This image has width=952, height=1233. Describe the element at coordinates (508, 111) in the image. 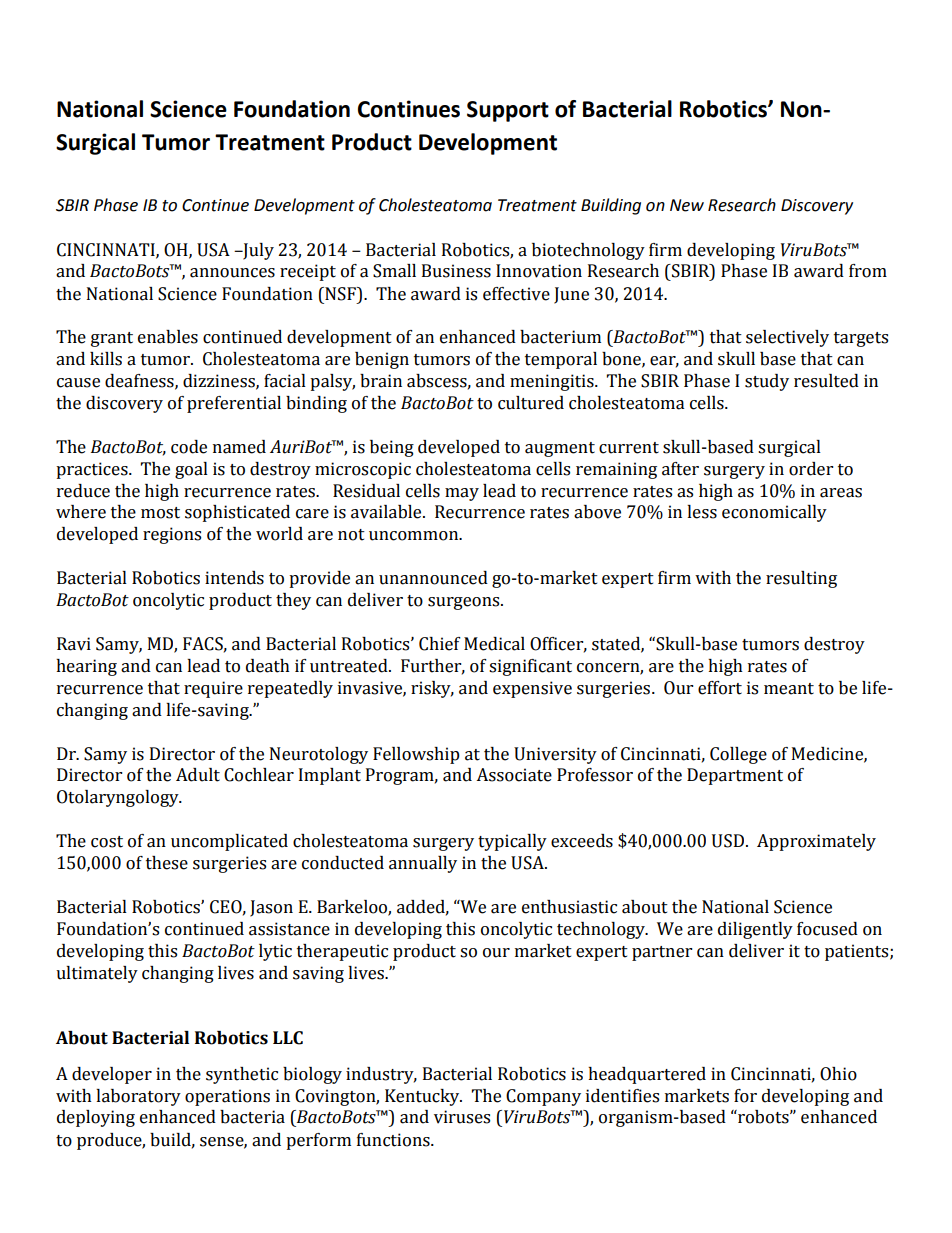

I see `Support` at that location.
